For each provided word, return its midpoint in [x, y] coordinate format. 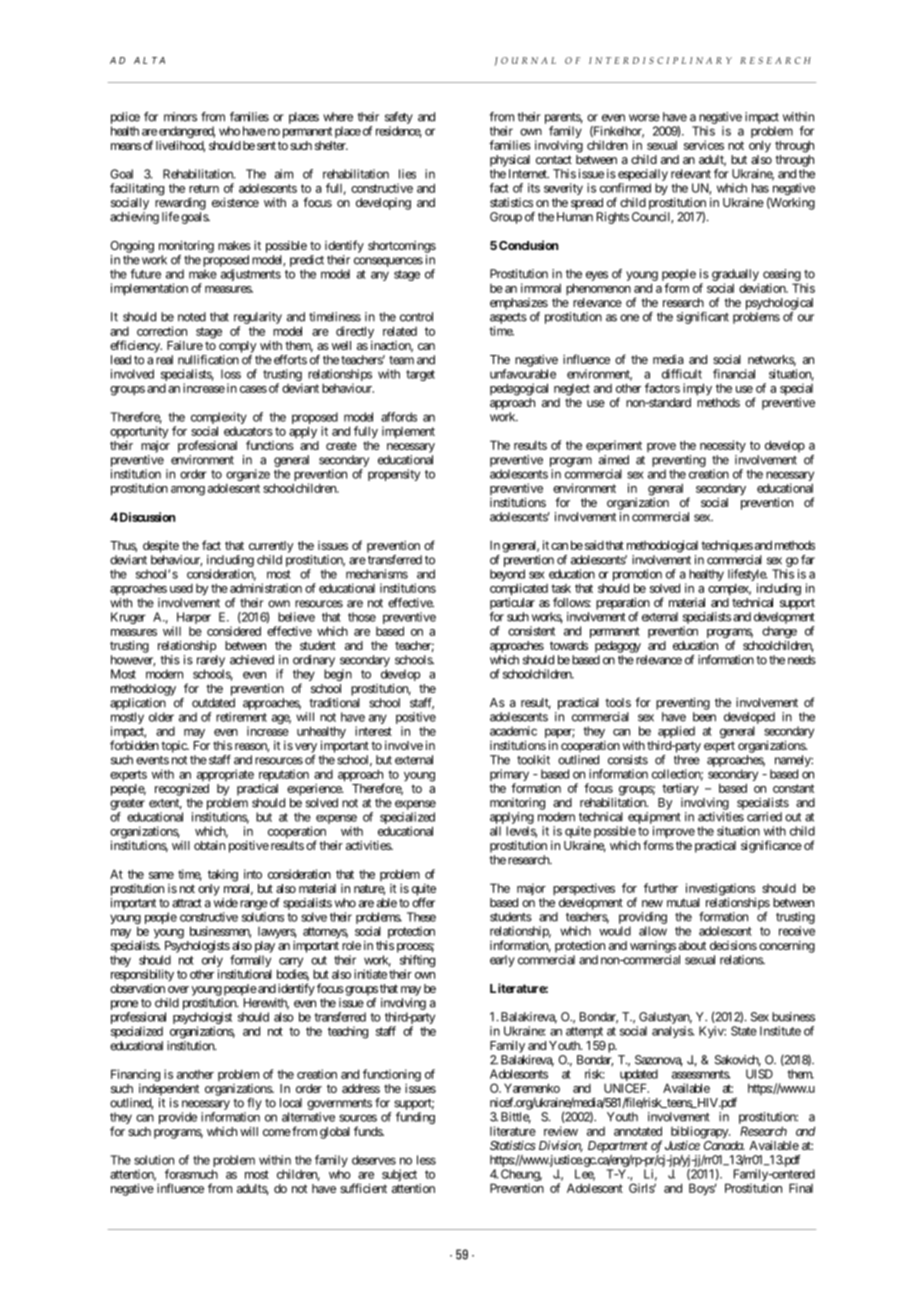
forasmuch [191, 1174]
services [704, 145]
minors [180, 117]
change [779, 633]
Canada [724, 1145]
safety [399, 119]
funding [415, 1118]
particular [512, 604]
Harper [193, 619]
